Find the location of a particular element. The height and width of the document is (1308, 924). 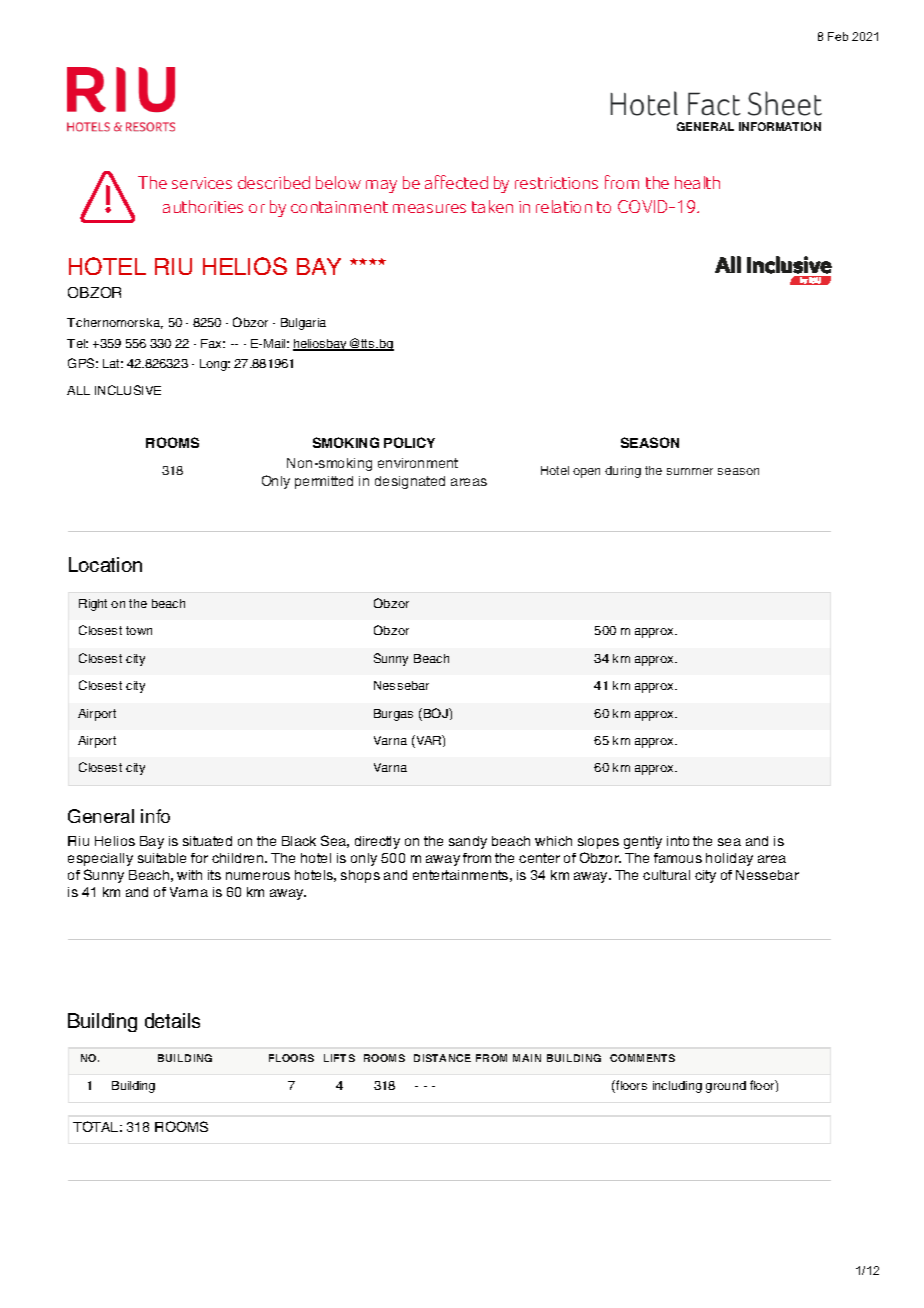

designated is located at coordinates (410, 482).
